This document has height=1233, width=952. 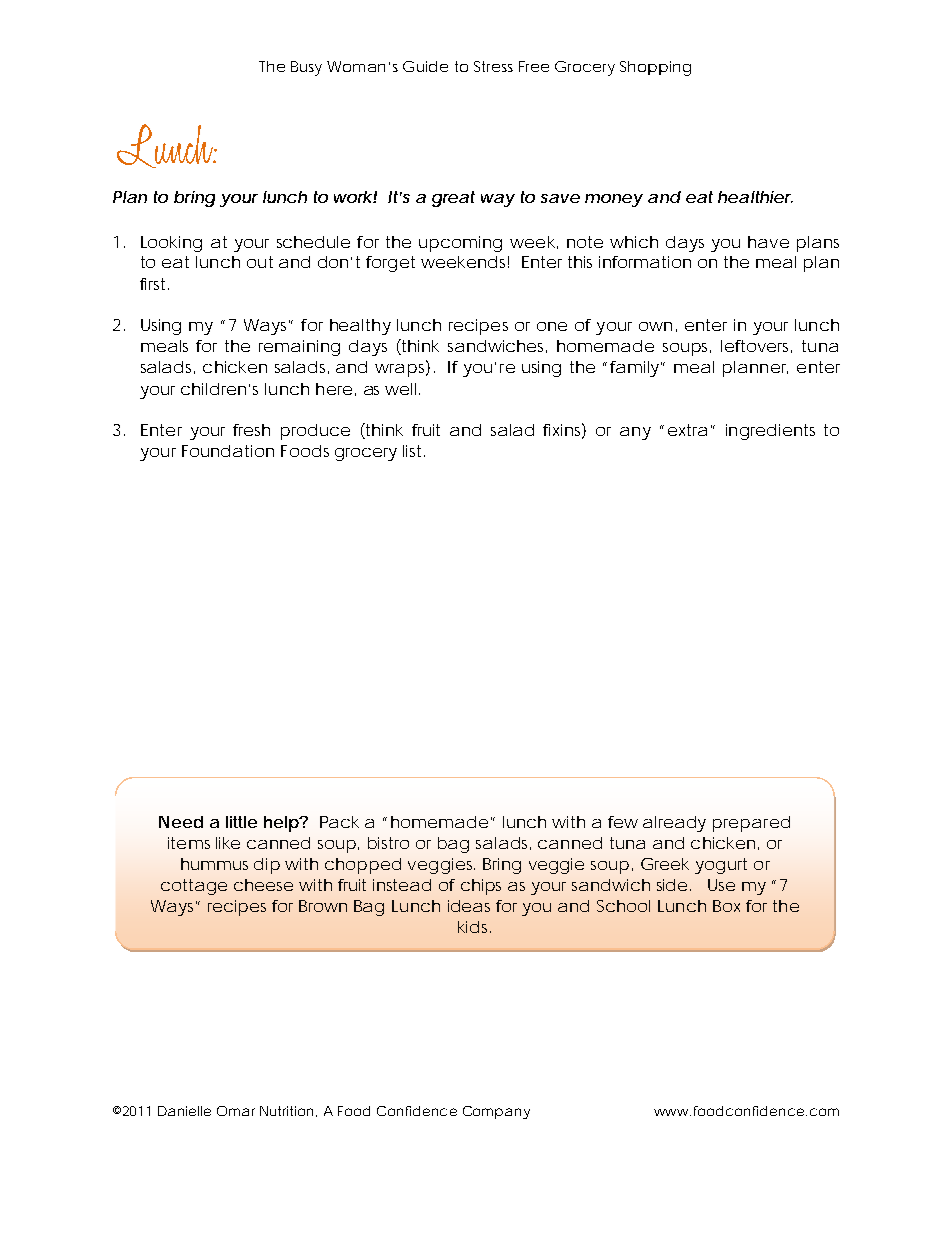 I want to click on Stress, so click(x=493, y=66).
